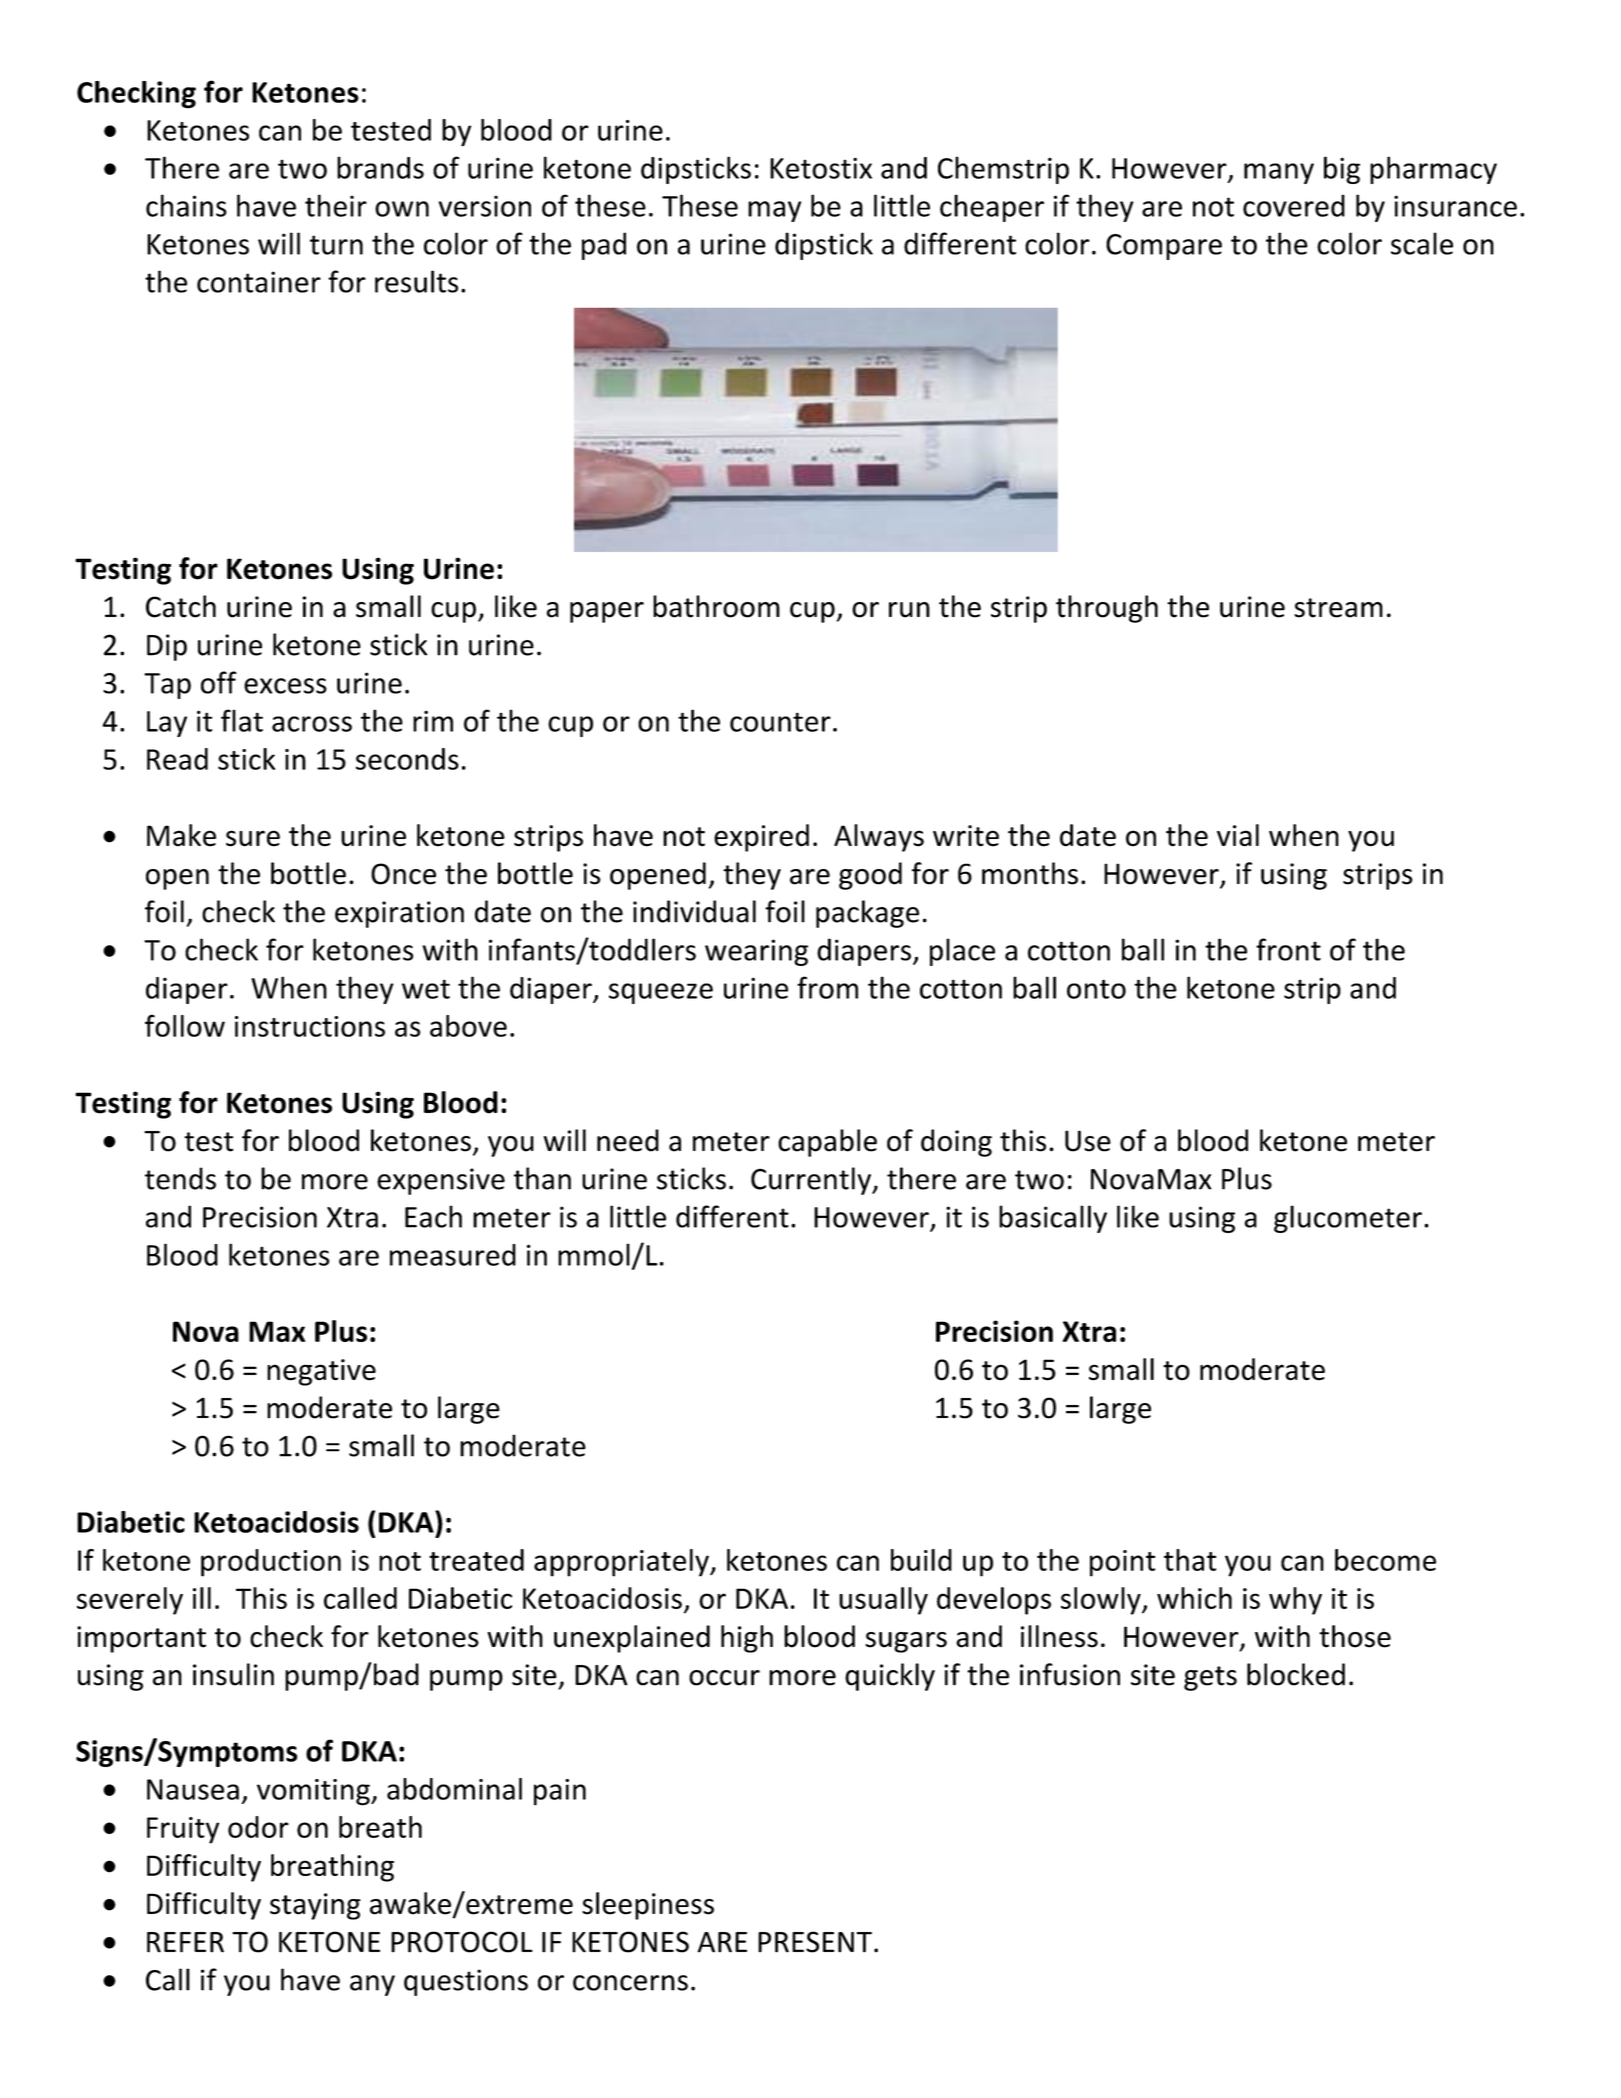  I want to click on staying, so click(315, 1906).
